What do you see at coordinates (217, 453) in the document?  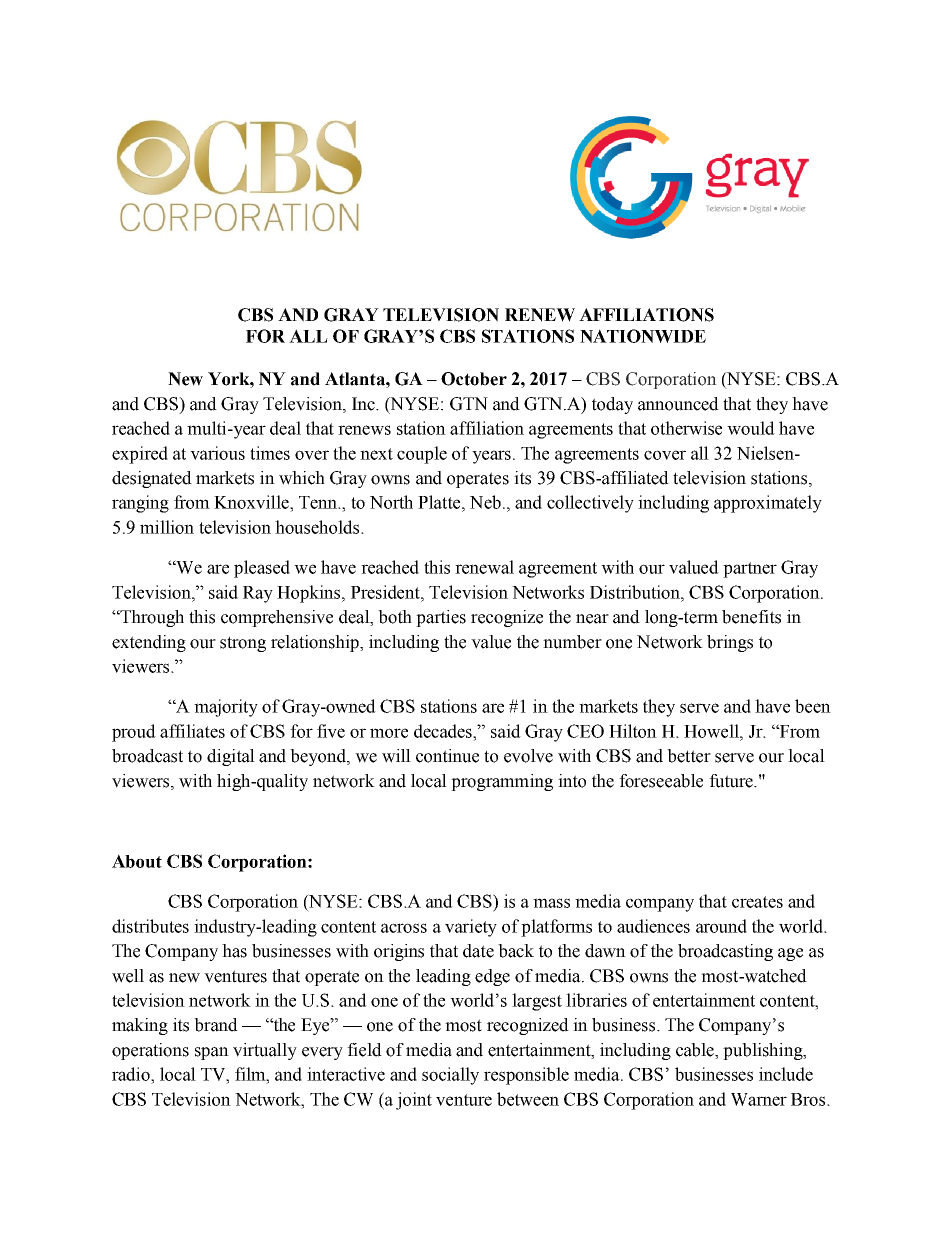 I see `various` at bounding box center [217, 453].
